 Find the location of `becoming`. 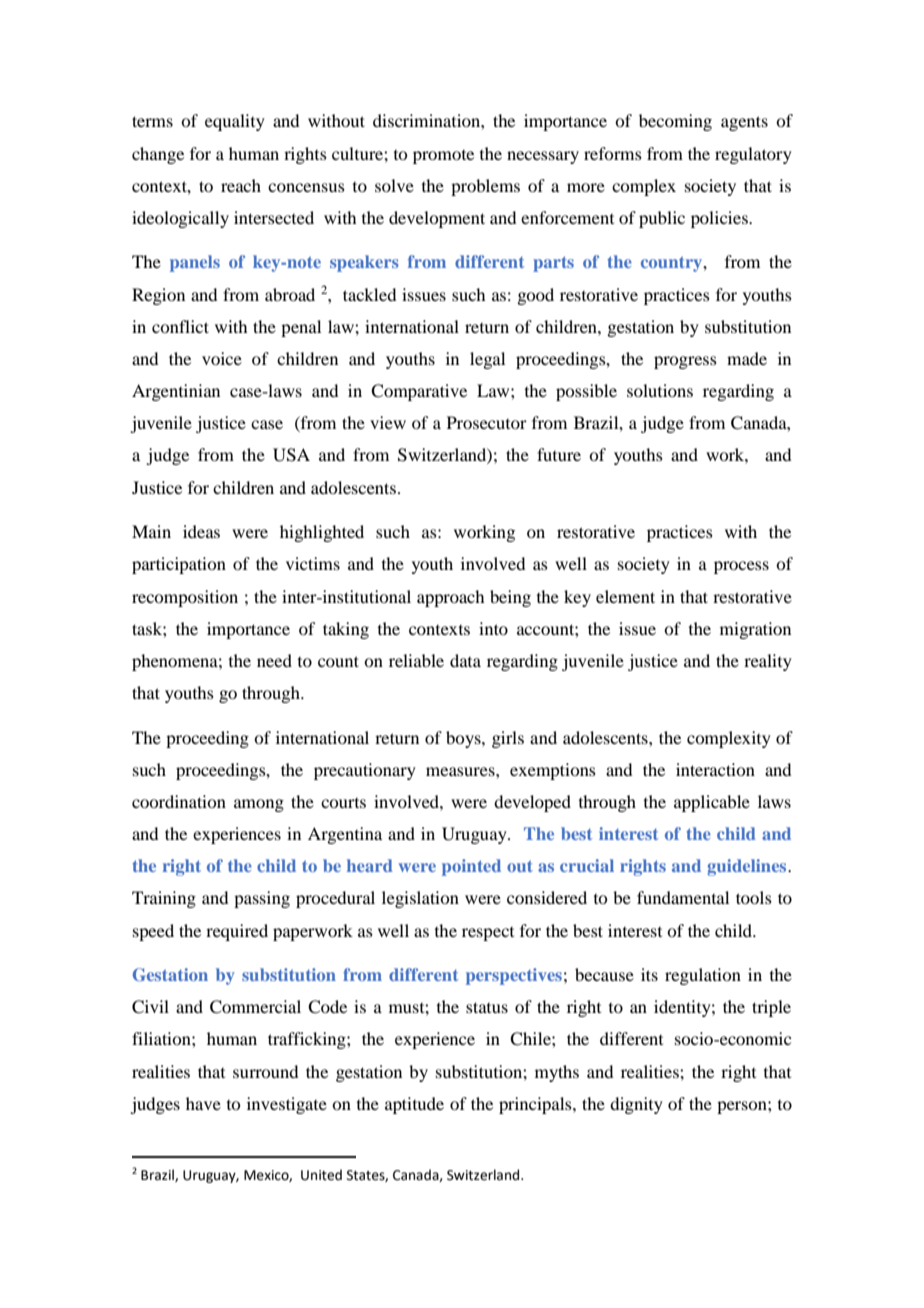

becoming is located at coordinates (675, 122).
